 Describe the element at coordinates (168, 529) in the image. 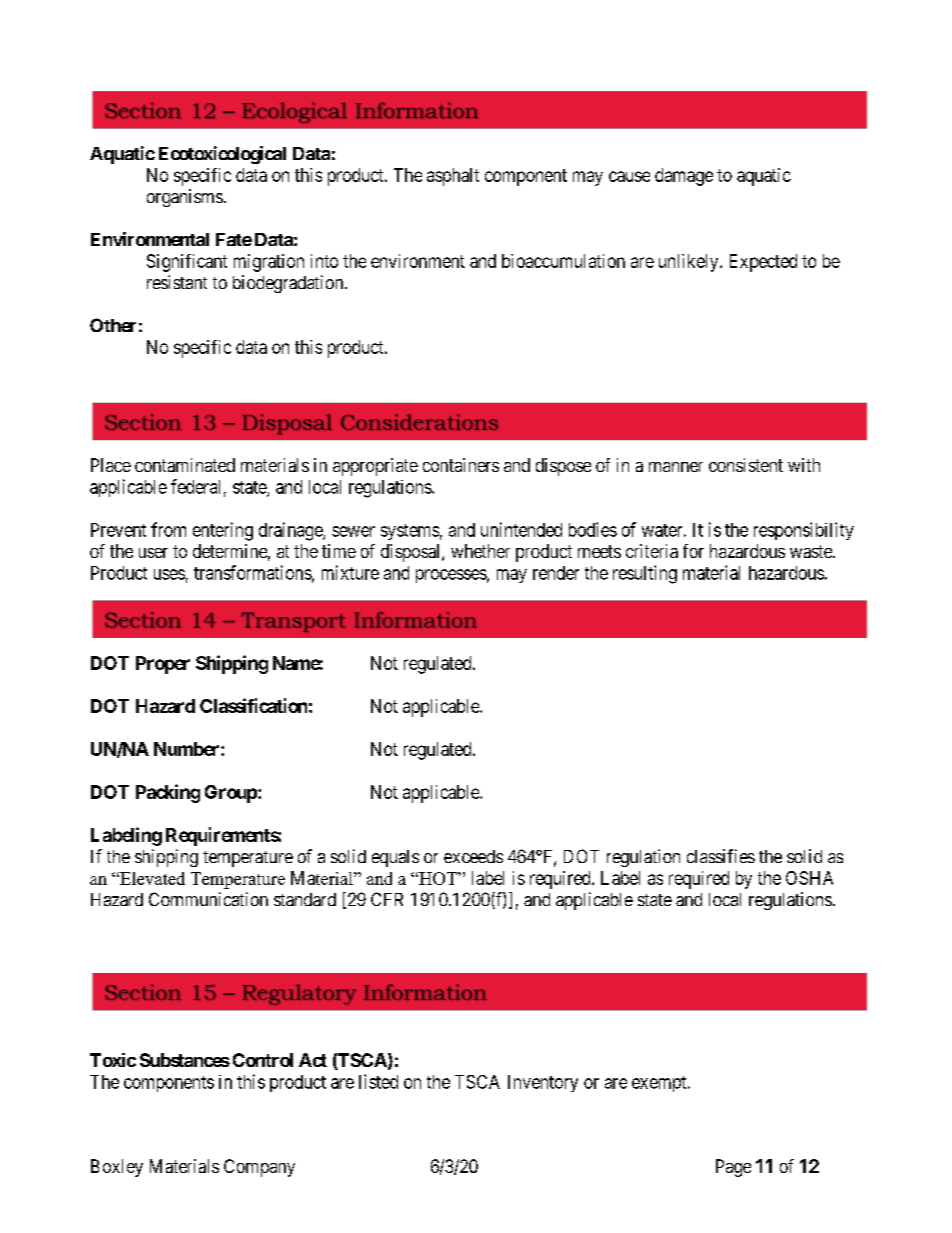

I see `from` at that location.
